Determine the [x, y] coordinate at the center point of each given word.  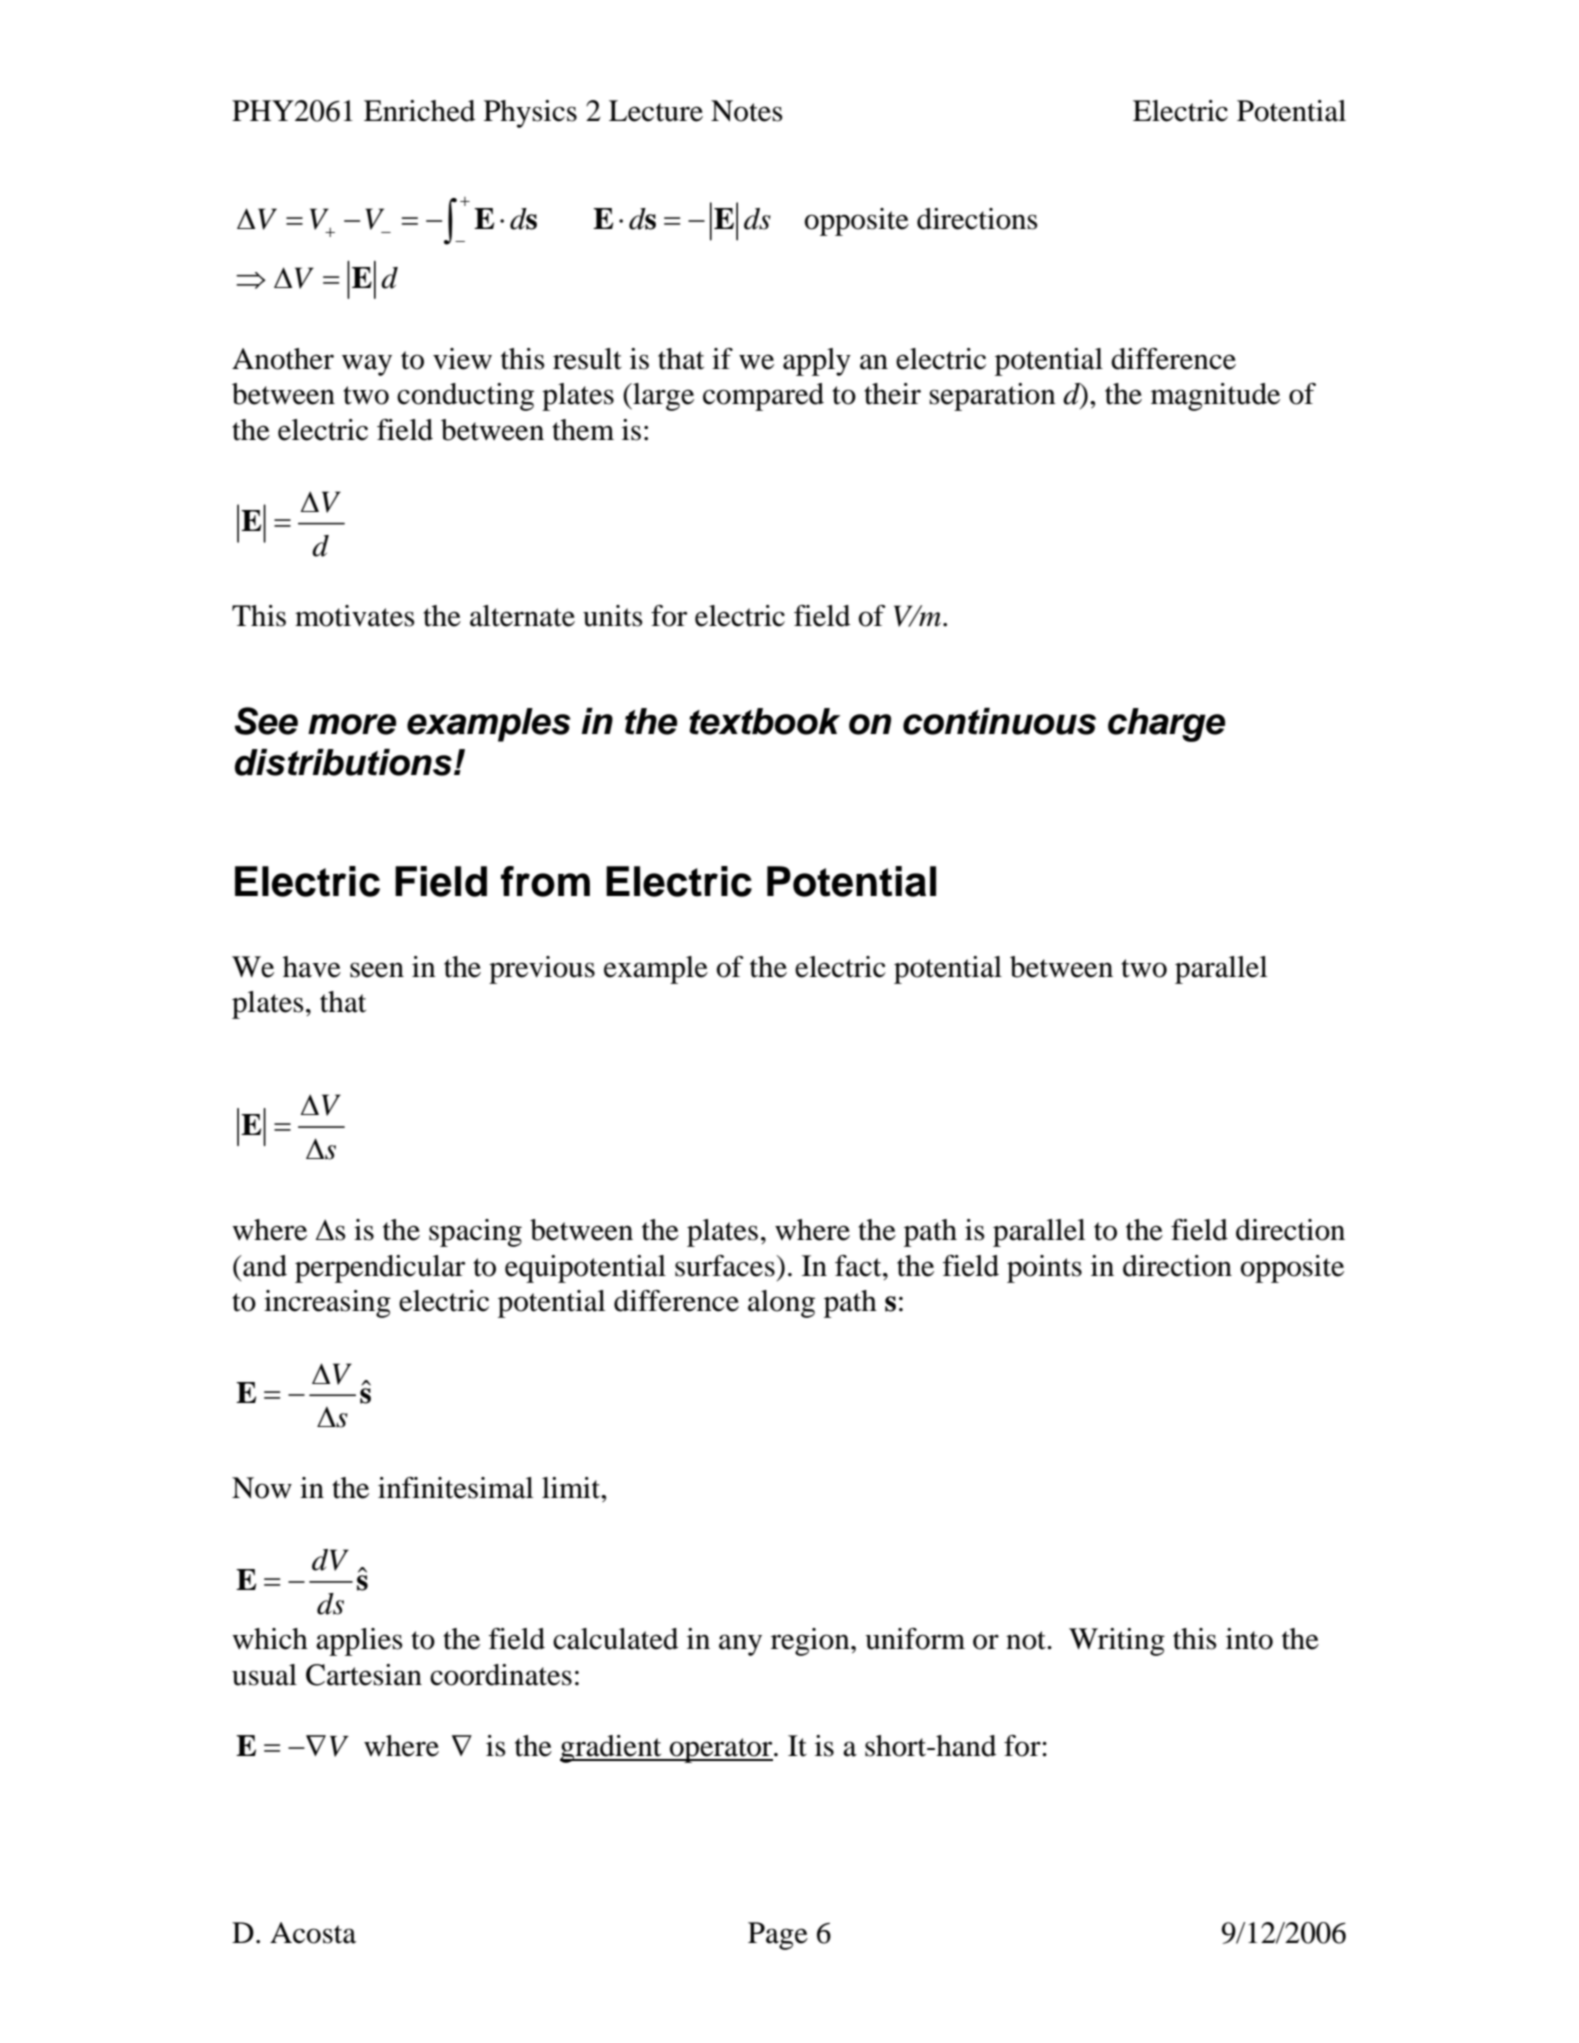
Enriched [419, 111]
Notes [747, 111]
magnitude [1215, 397]
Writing [1117, 1642]
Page [778, 1936]
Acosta [313, 1933]
